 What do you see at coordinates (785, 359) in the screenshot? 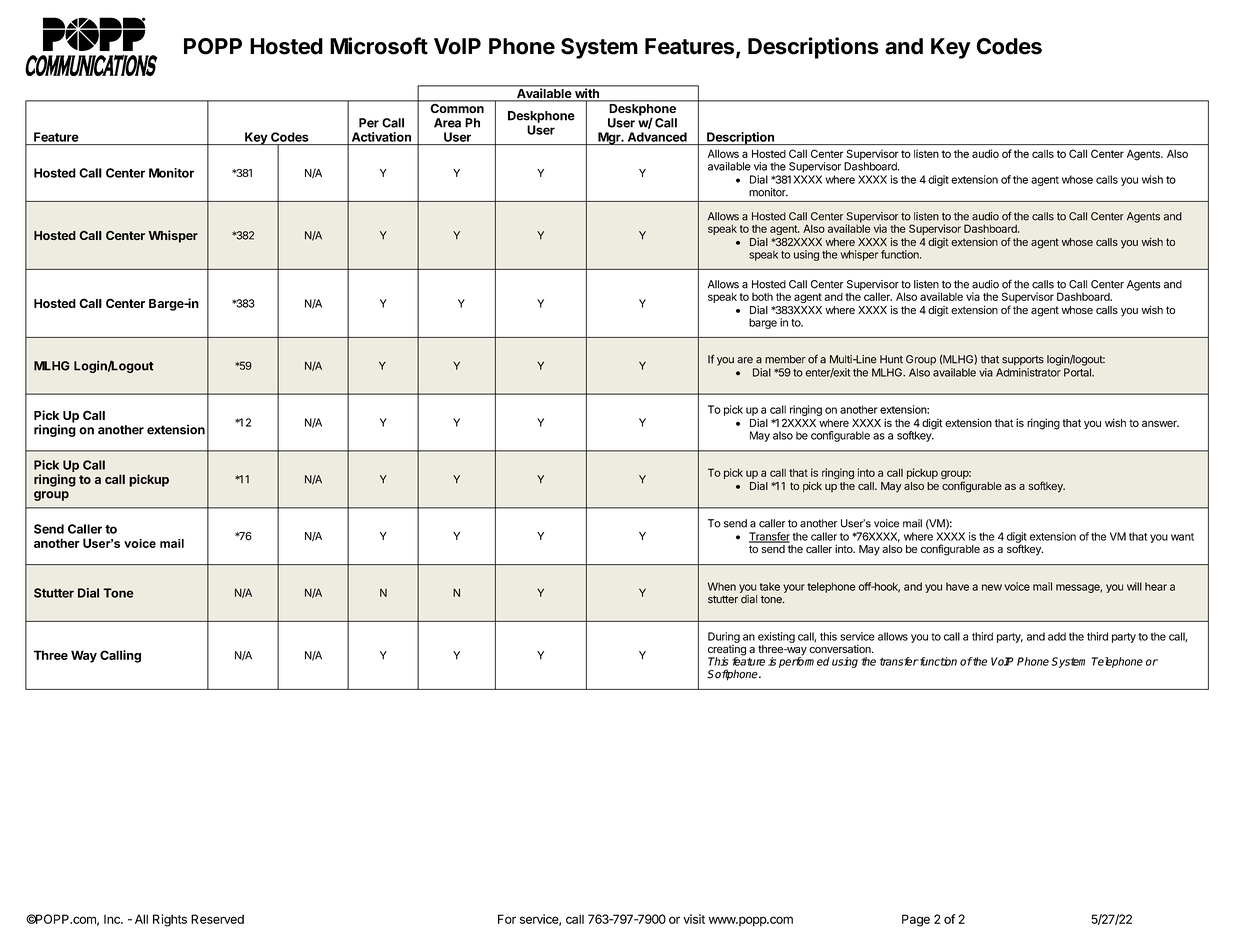
I see `member` at bounding box center [785, 359].
